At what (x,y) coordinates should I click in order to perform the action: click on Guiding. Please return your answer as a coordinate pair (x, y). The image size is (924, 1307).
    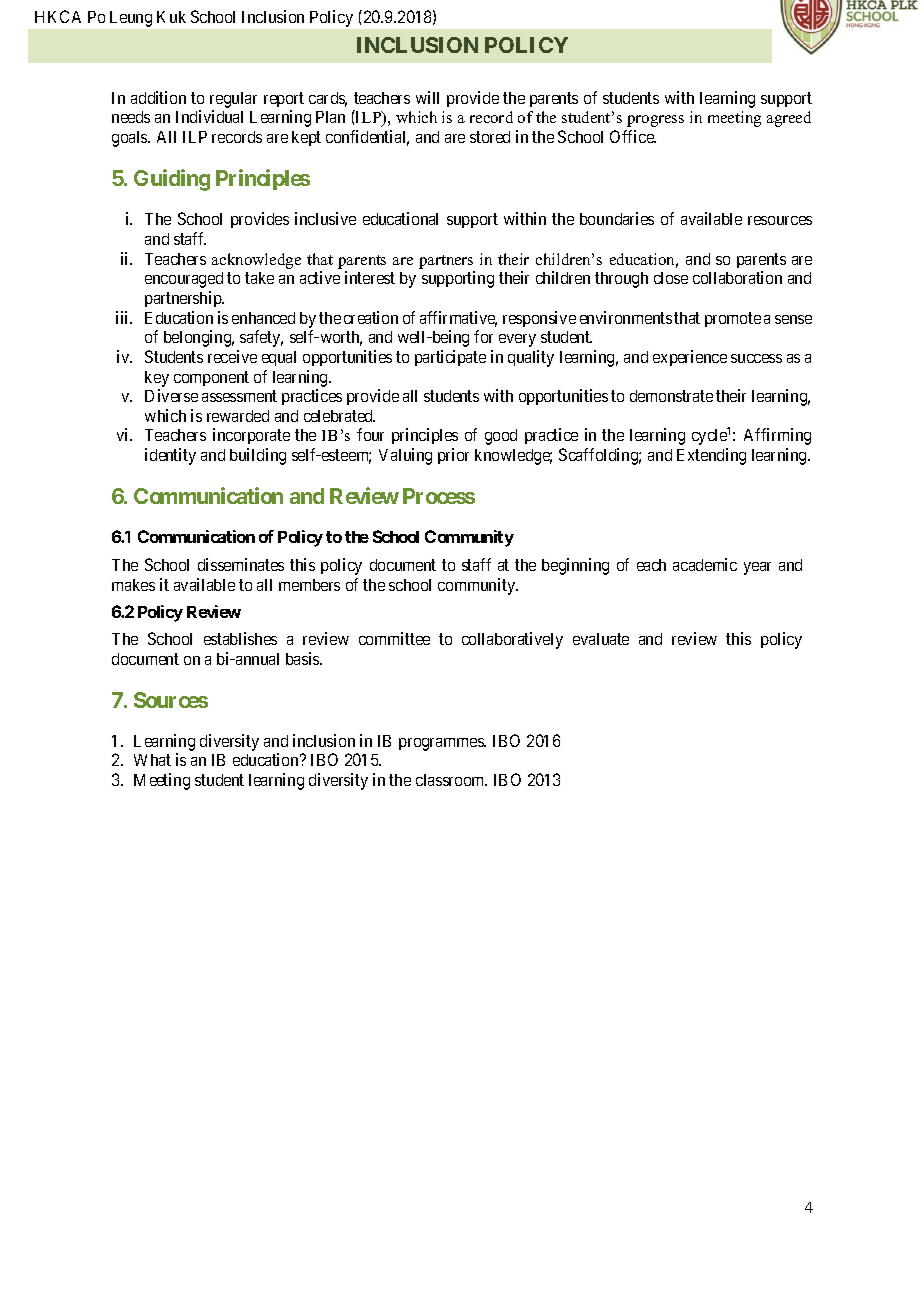
    Looking at the image, I should click on (172, 180).
